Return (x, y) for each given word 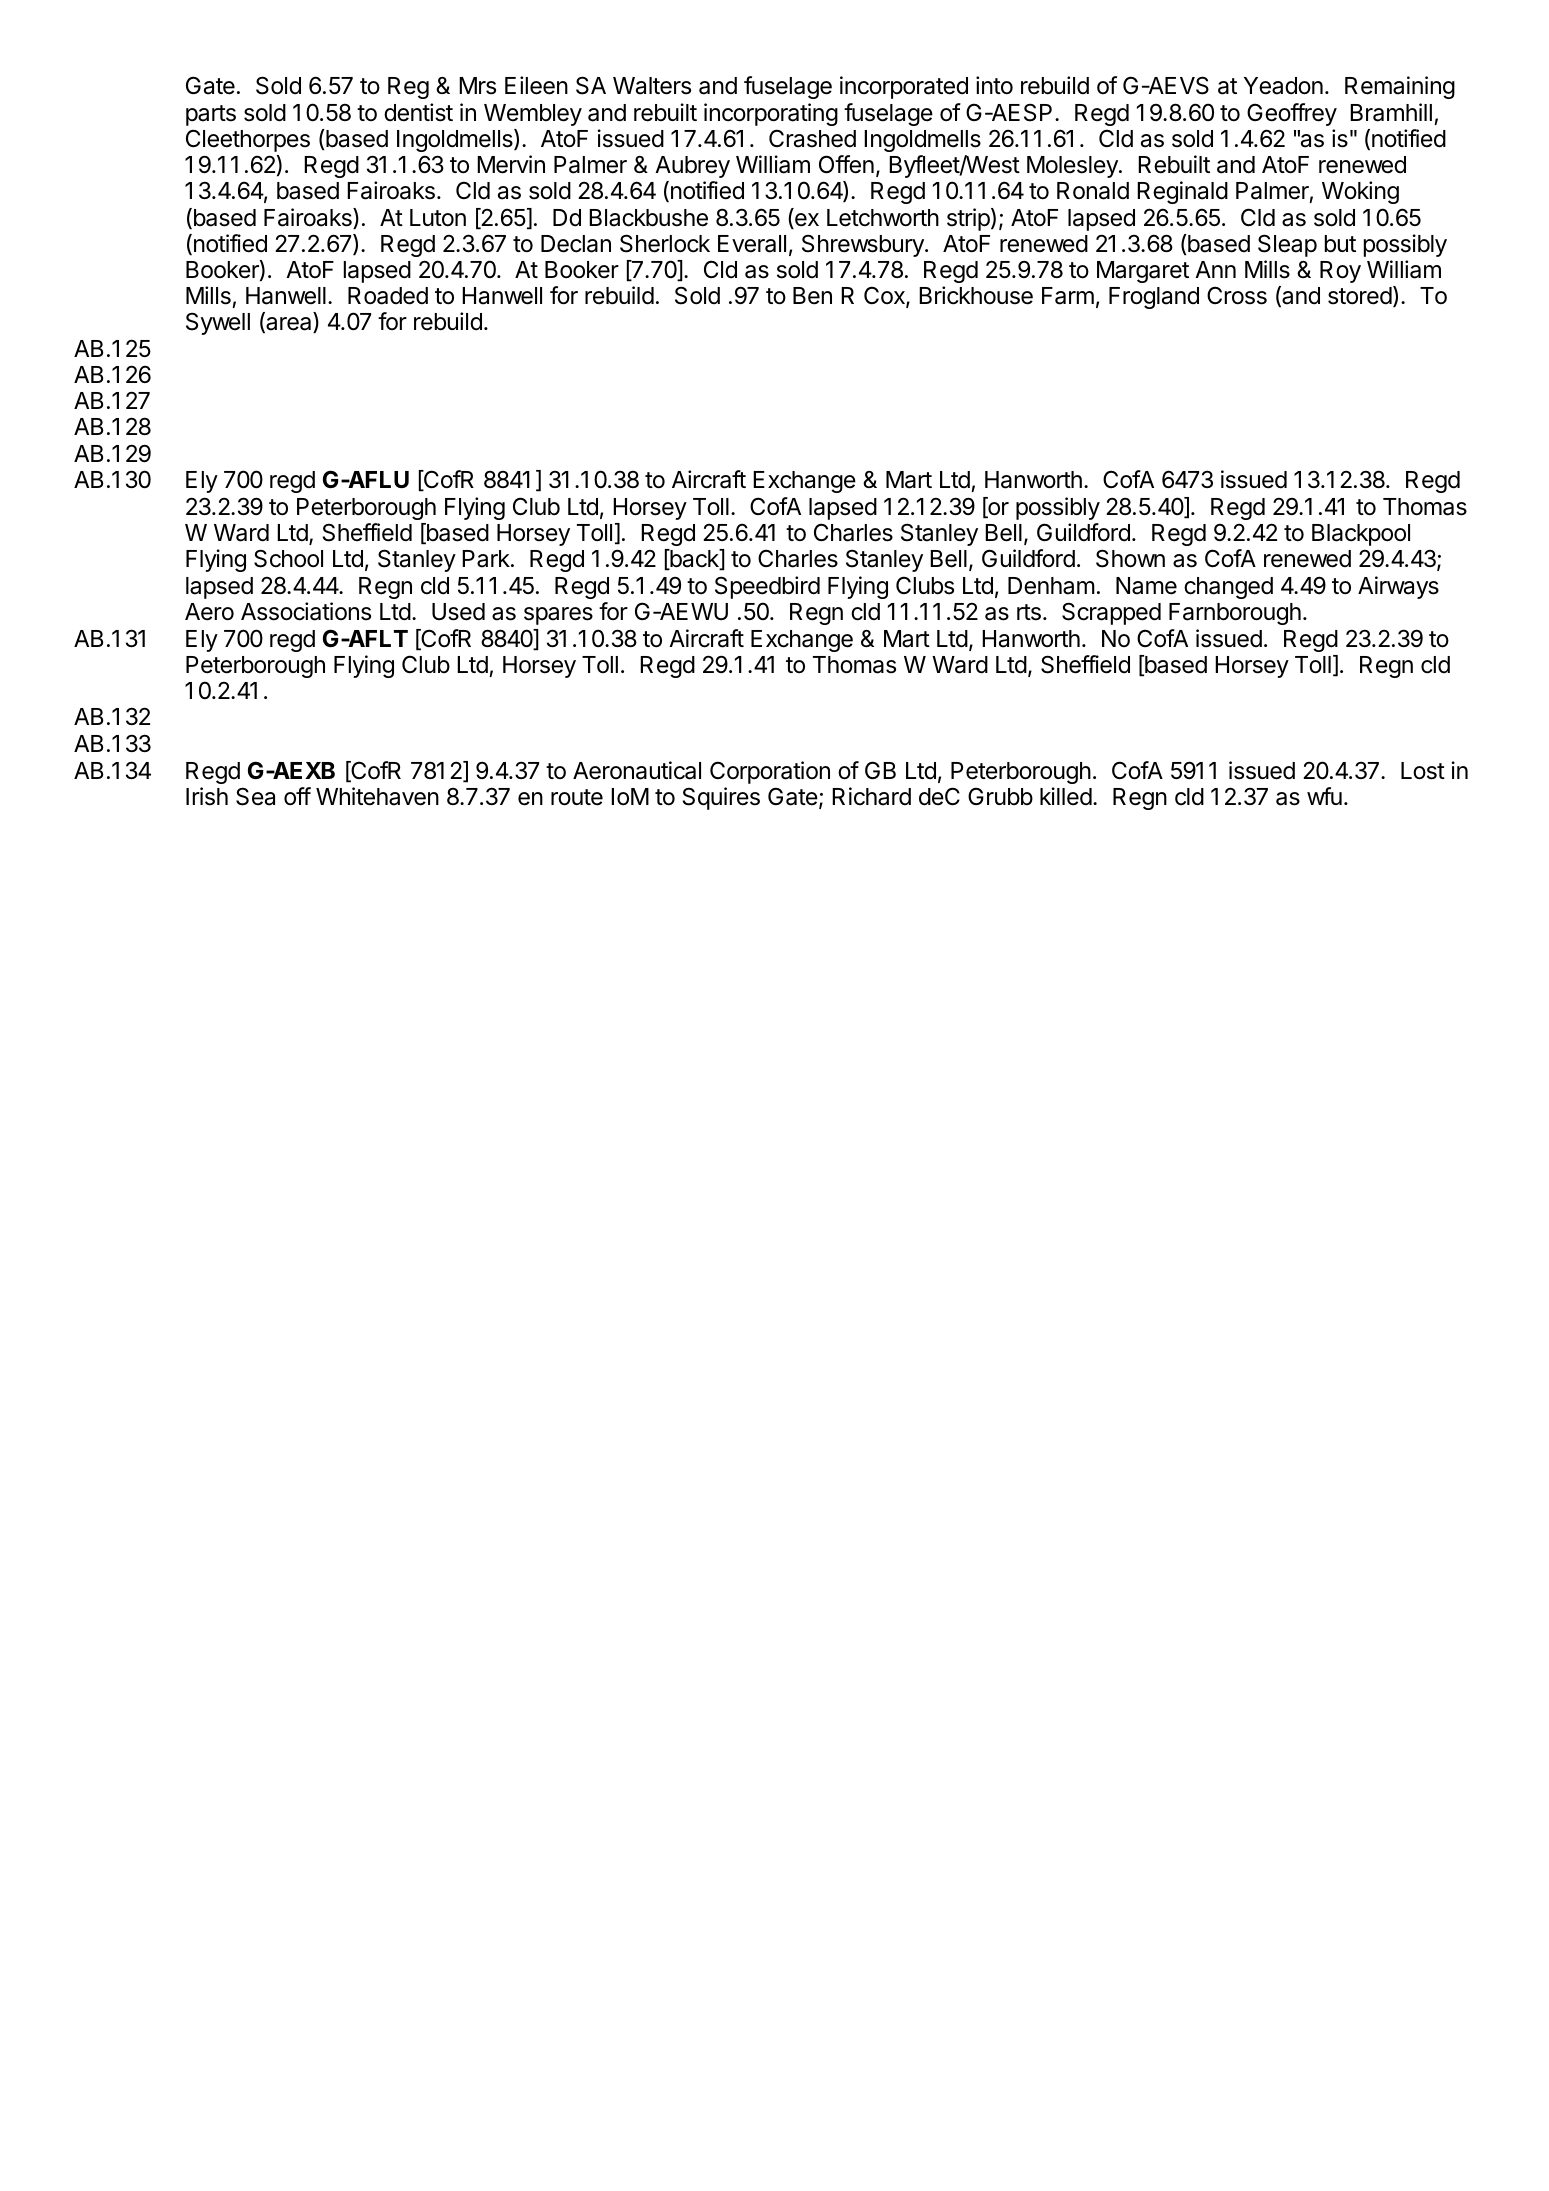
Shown (1130, 558)
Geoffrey (1292, 114)
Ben (812, 296)
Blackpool (1361, 535)
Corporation (770, 772)
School (288, 558)
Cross (1237, 295)
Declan (576, 244)
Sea (255, 796)
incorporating (771, 114)
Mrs (477, 86)
